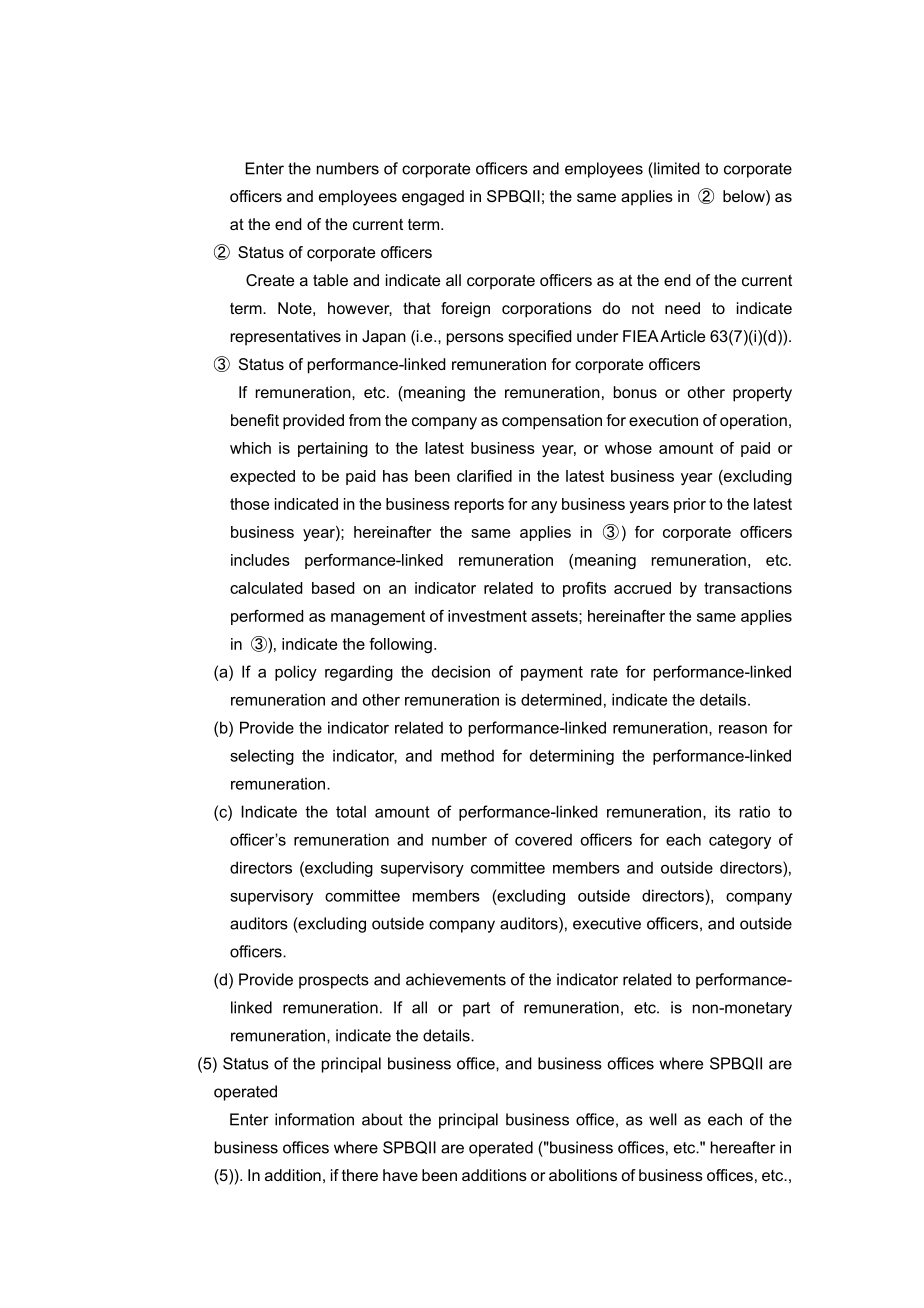 The width and height of the image is (924, 1308). I want to click on table, so click(330, 280).
